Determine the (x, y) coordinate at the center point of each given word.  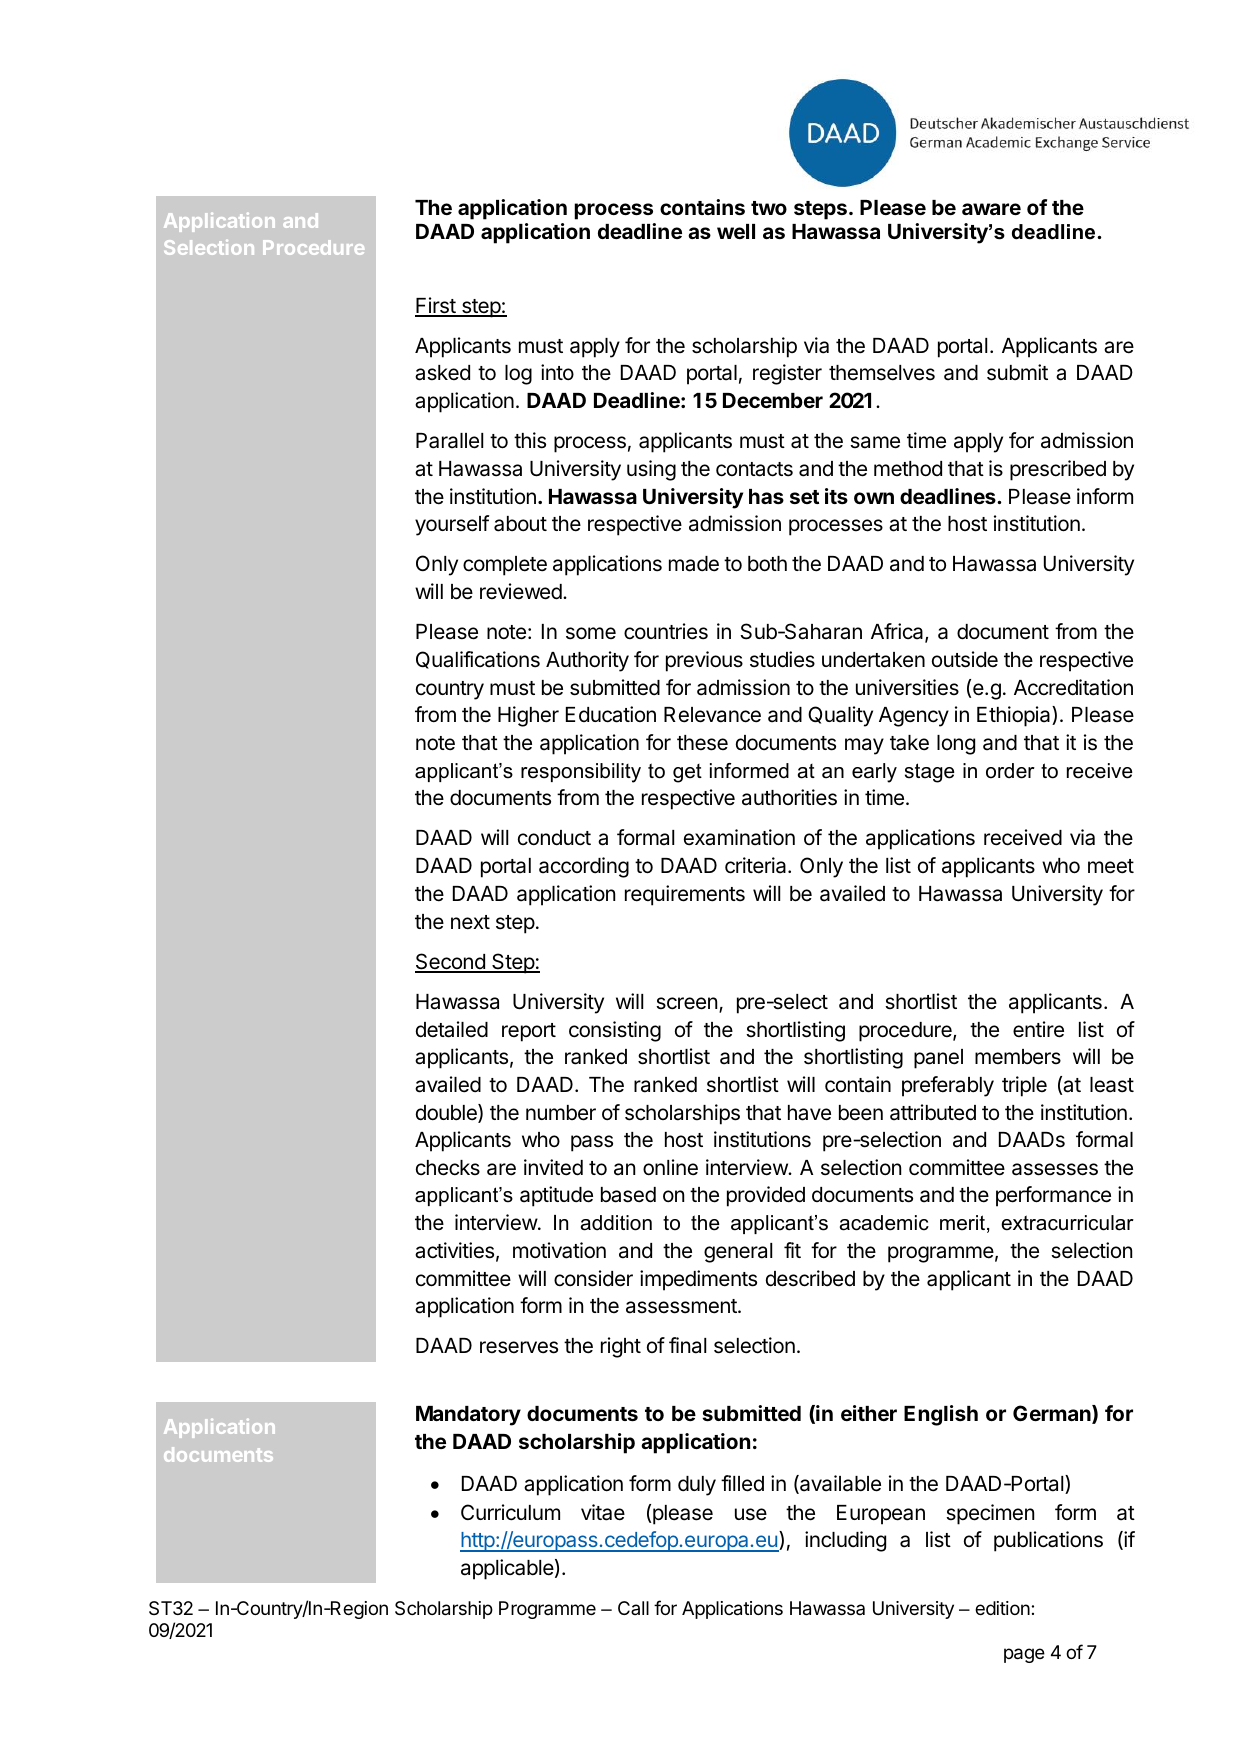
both (767, 564)
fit (792, 1250)
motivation (559, 1250)
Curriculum (510, 1512)
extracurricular (1067, 1223)
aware (991, 209)
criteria (757, 865)
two (769, 208)
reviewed (522, 591)
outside (965, 659)
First (436, 306)
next (470, 922)
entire (1038, 1029)
